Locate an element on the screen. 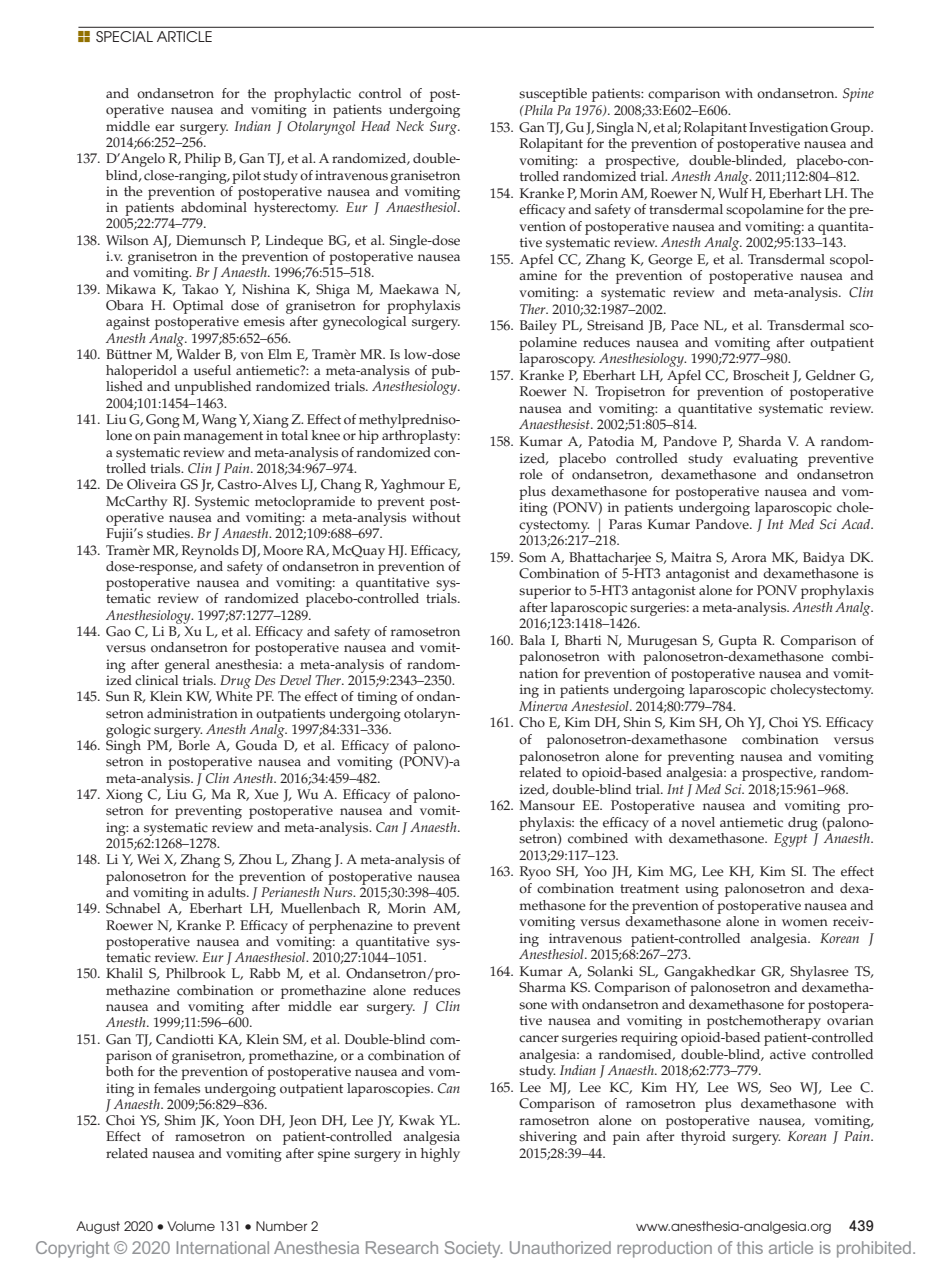 This screenshot has width=952, height=1275. Arora is located at coordinates (749, 557).
